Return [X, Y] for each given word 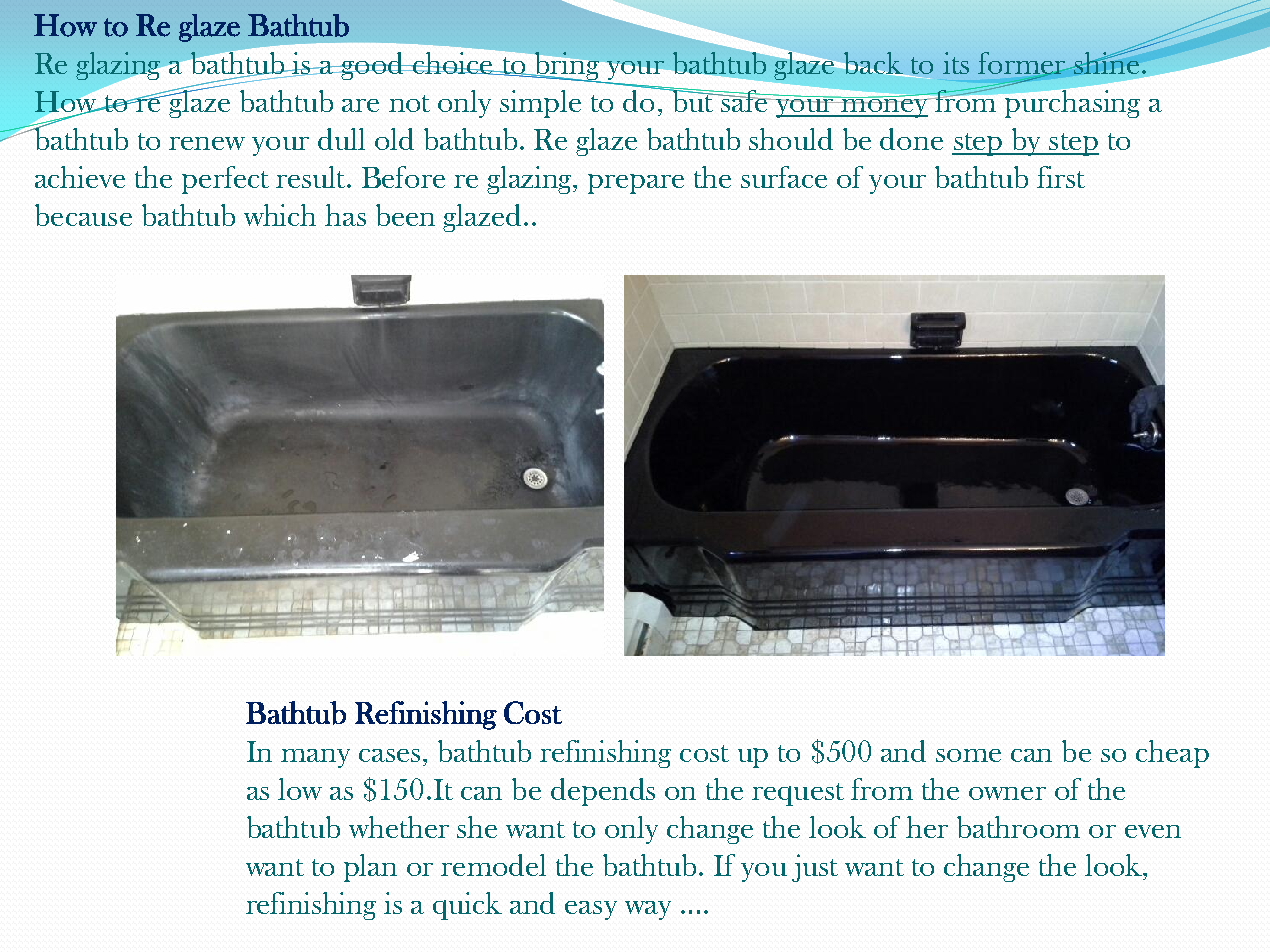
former [1023, 64]
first [1061, 177]
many [315, 758]
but [692, 100]
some [968, 755]
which [280, 215]
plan [370, 868]
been [405, 215]
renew [207, 143]
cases [389, 755]
